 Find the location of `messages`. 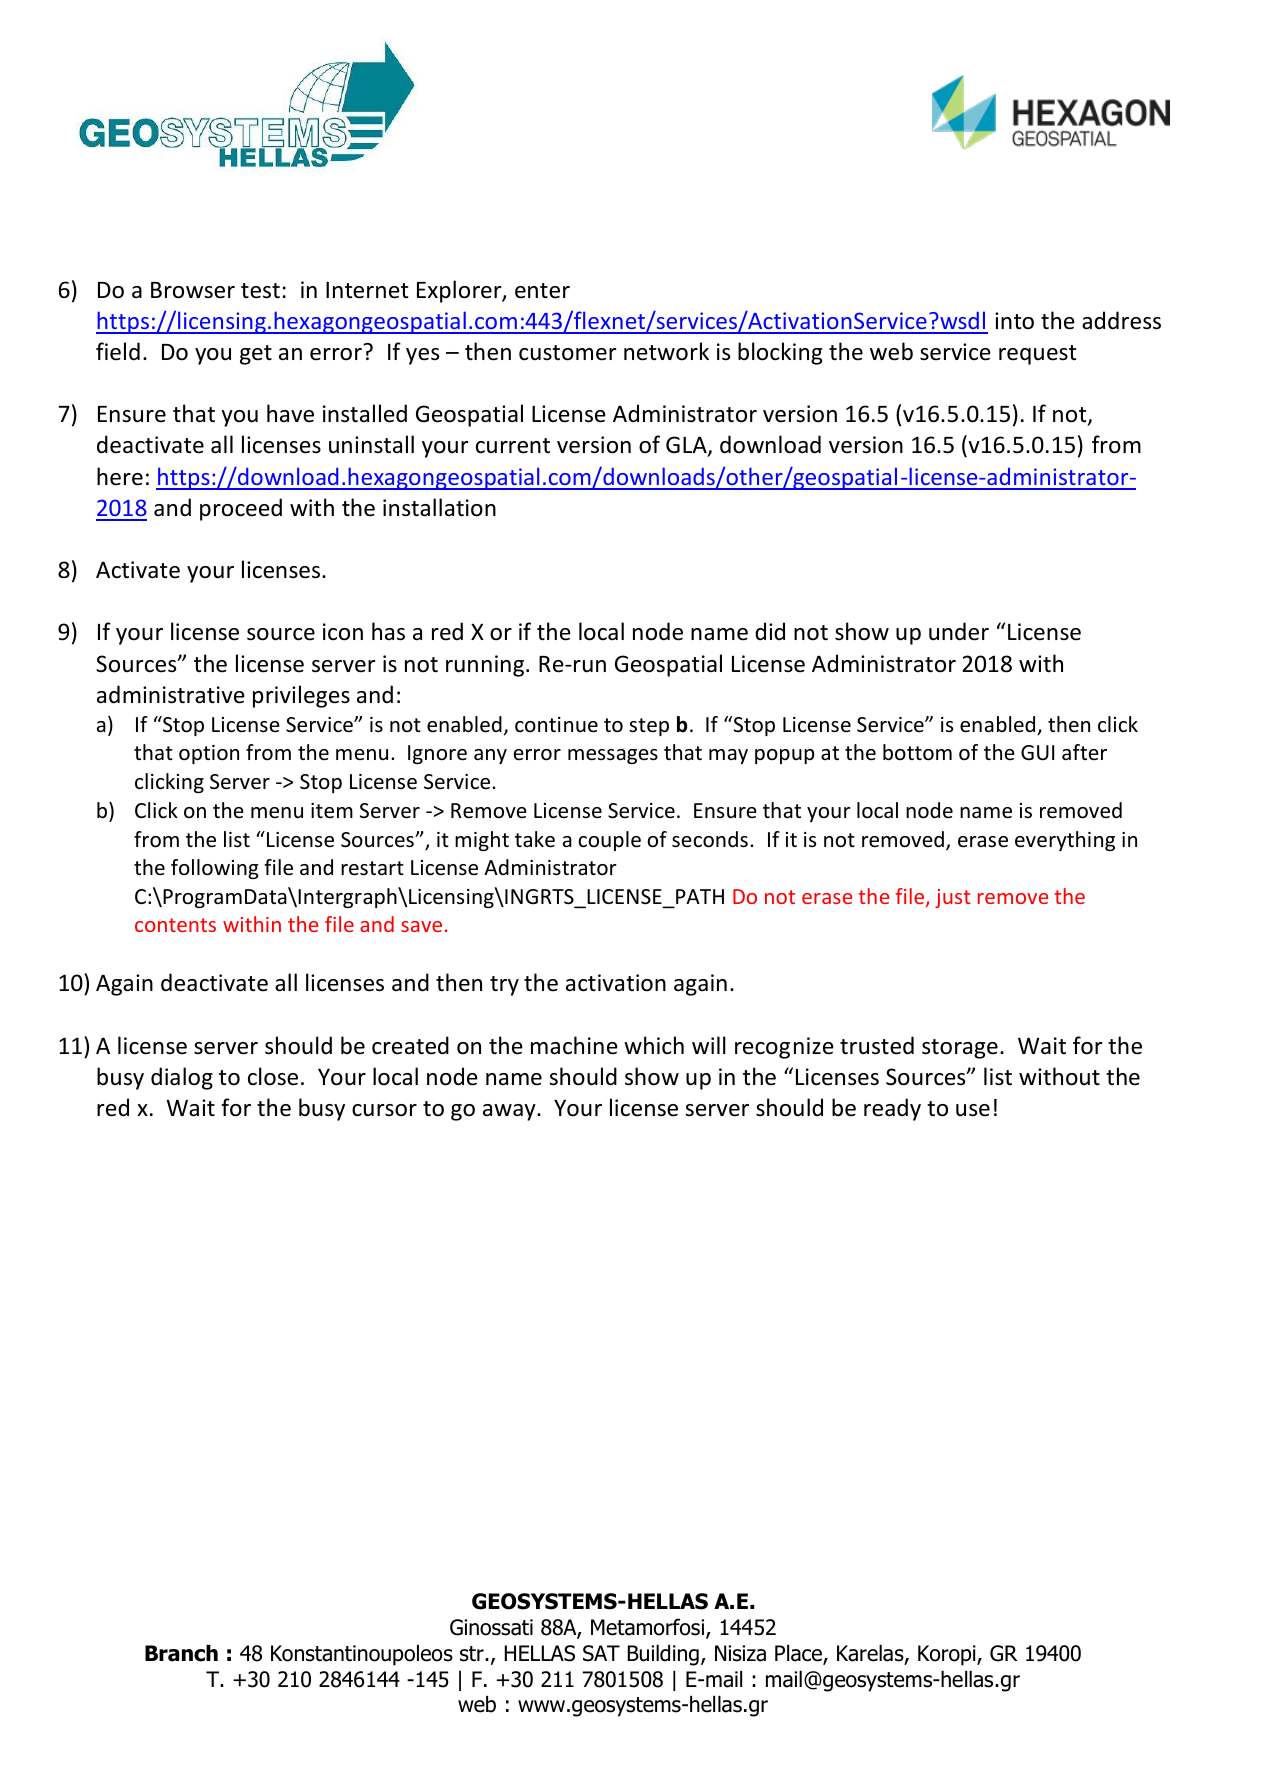

messages is located at coordinates (613, 756).
